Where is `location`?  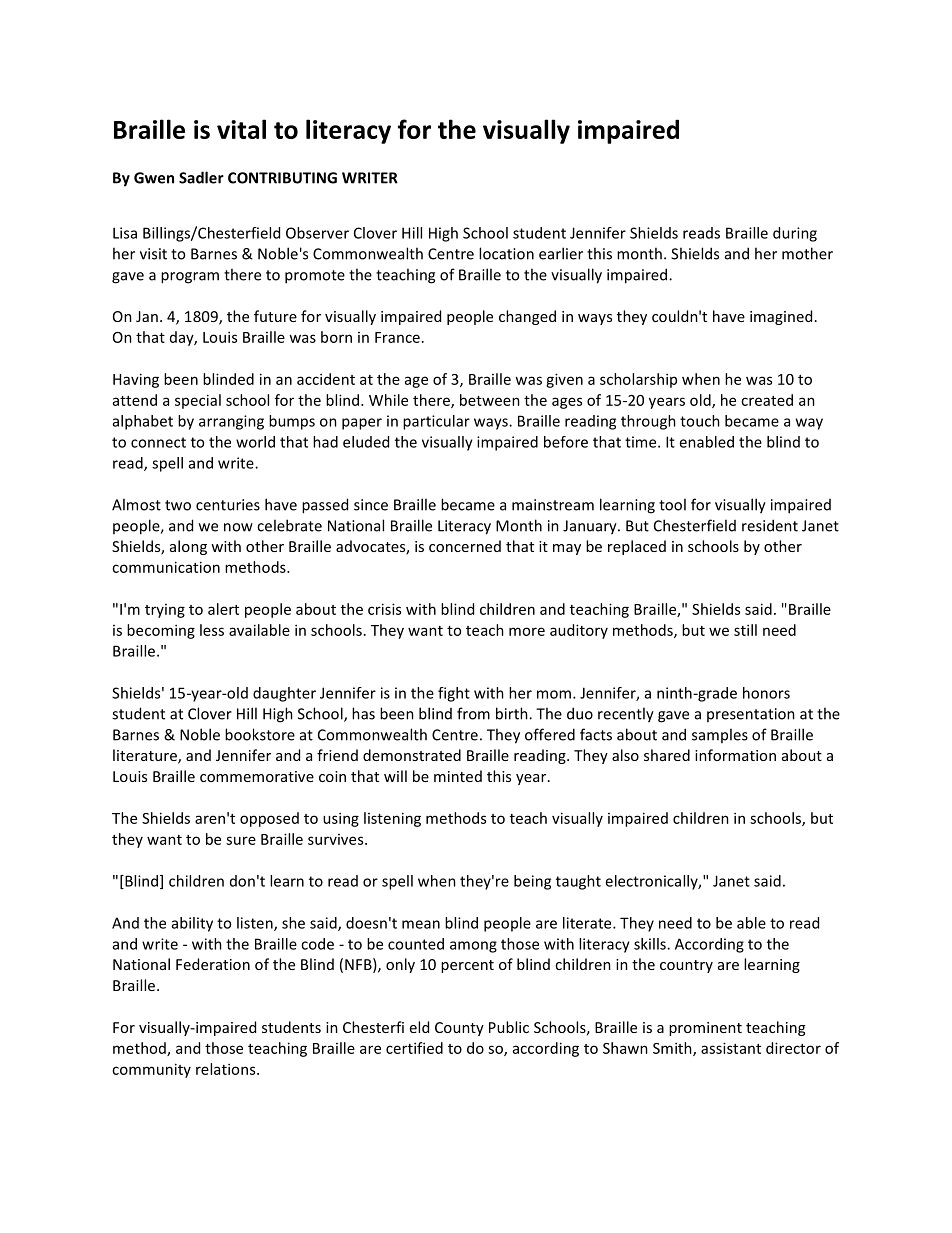
location is located at coordinates (506, 253).
